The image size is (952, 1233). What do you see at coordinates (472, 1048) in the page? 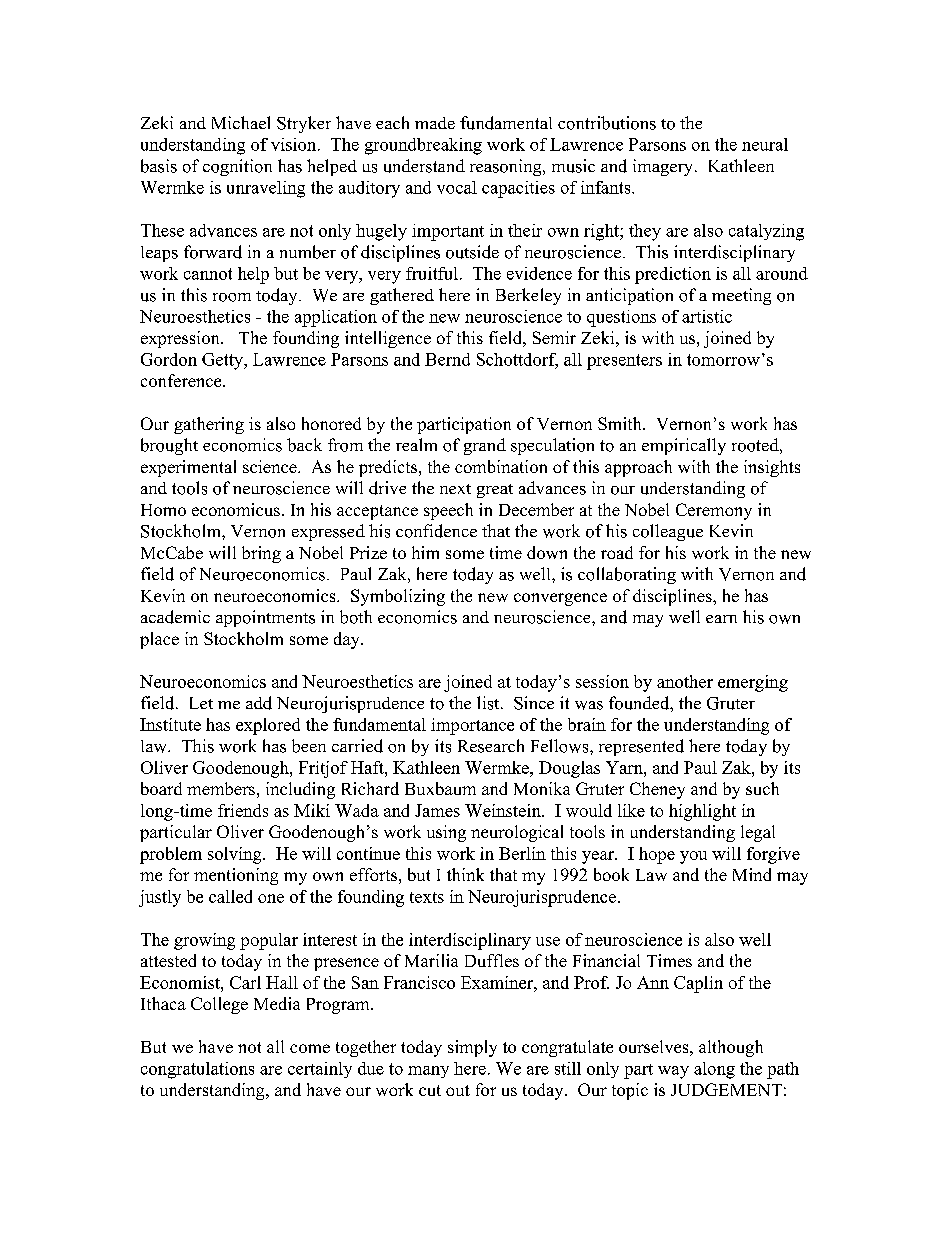
I see `simply` at bounding box center [472, 1048].
